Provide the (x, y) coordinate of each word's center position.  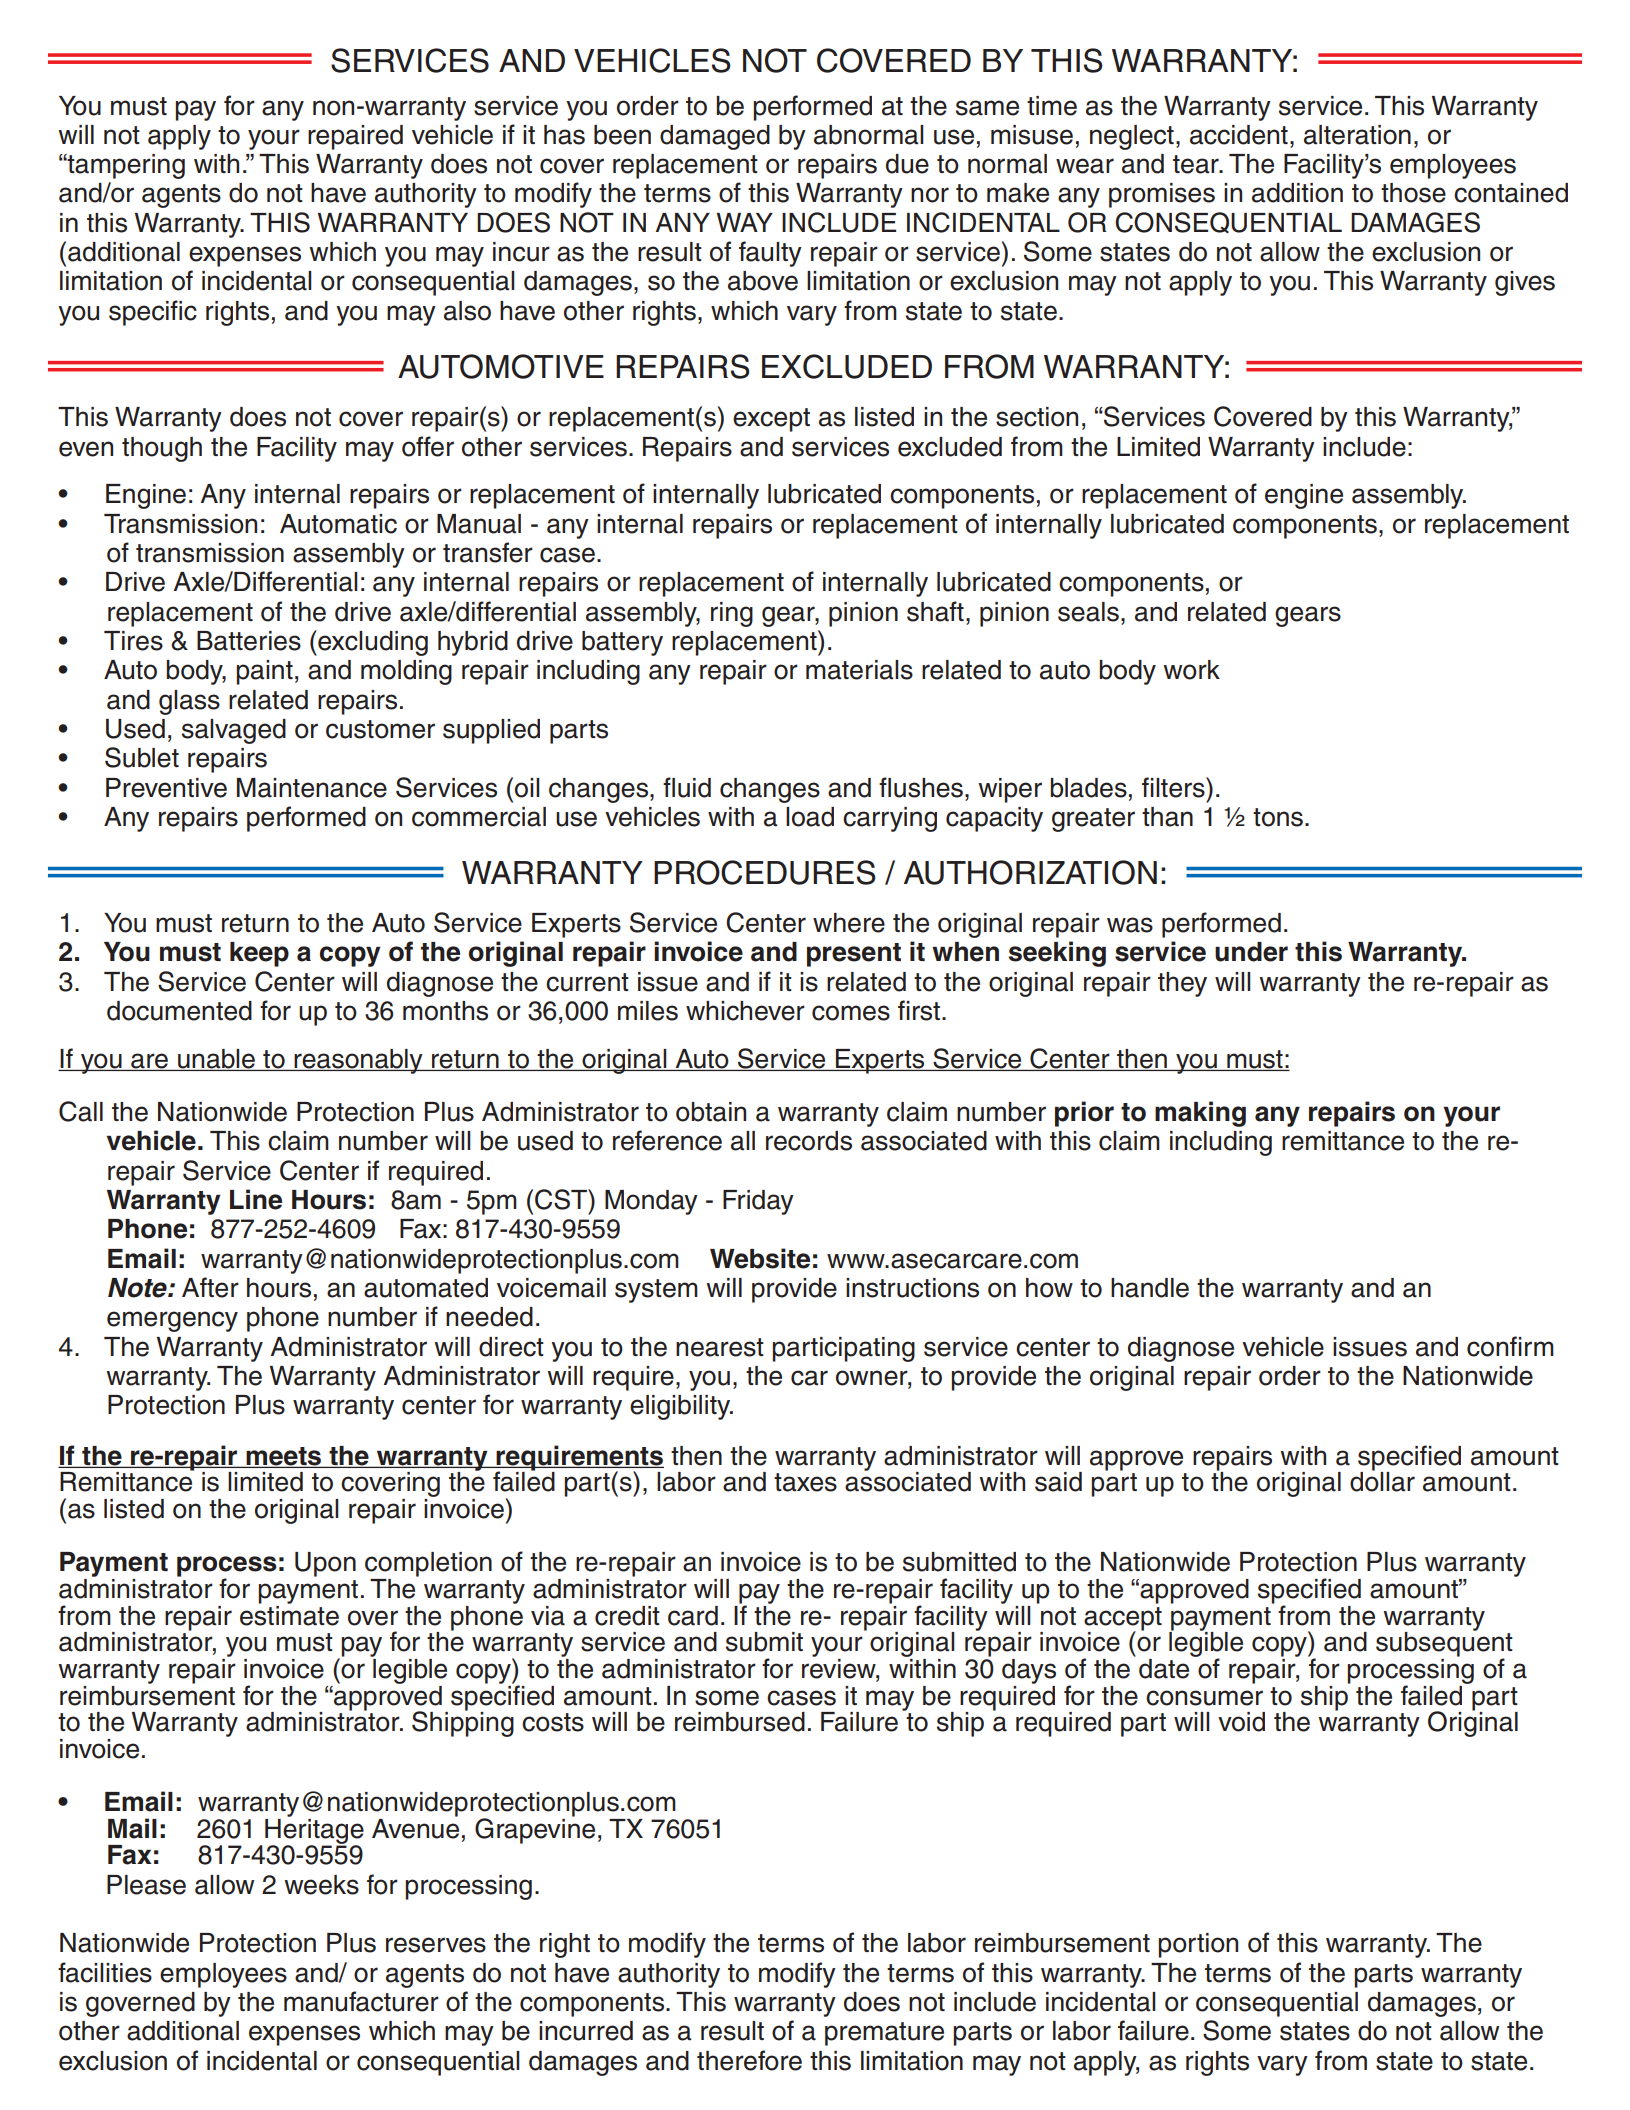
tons (1278, 817)
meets (284, 1457)
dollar (1382, 1481)
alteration (1357, 135)
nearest (720, 1347)
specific (153, 313)
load (810, 817)
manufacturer (361, 2001)
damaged (715, 137)
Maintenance (312, 788)
